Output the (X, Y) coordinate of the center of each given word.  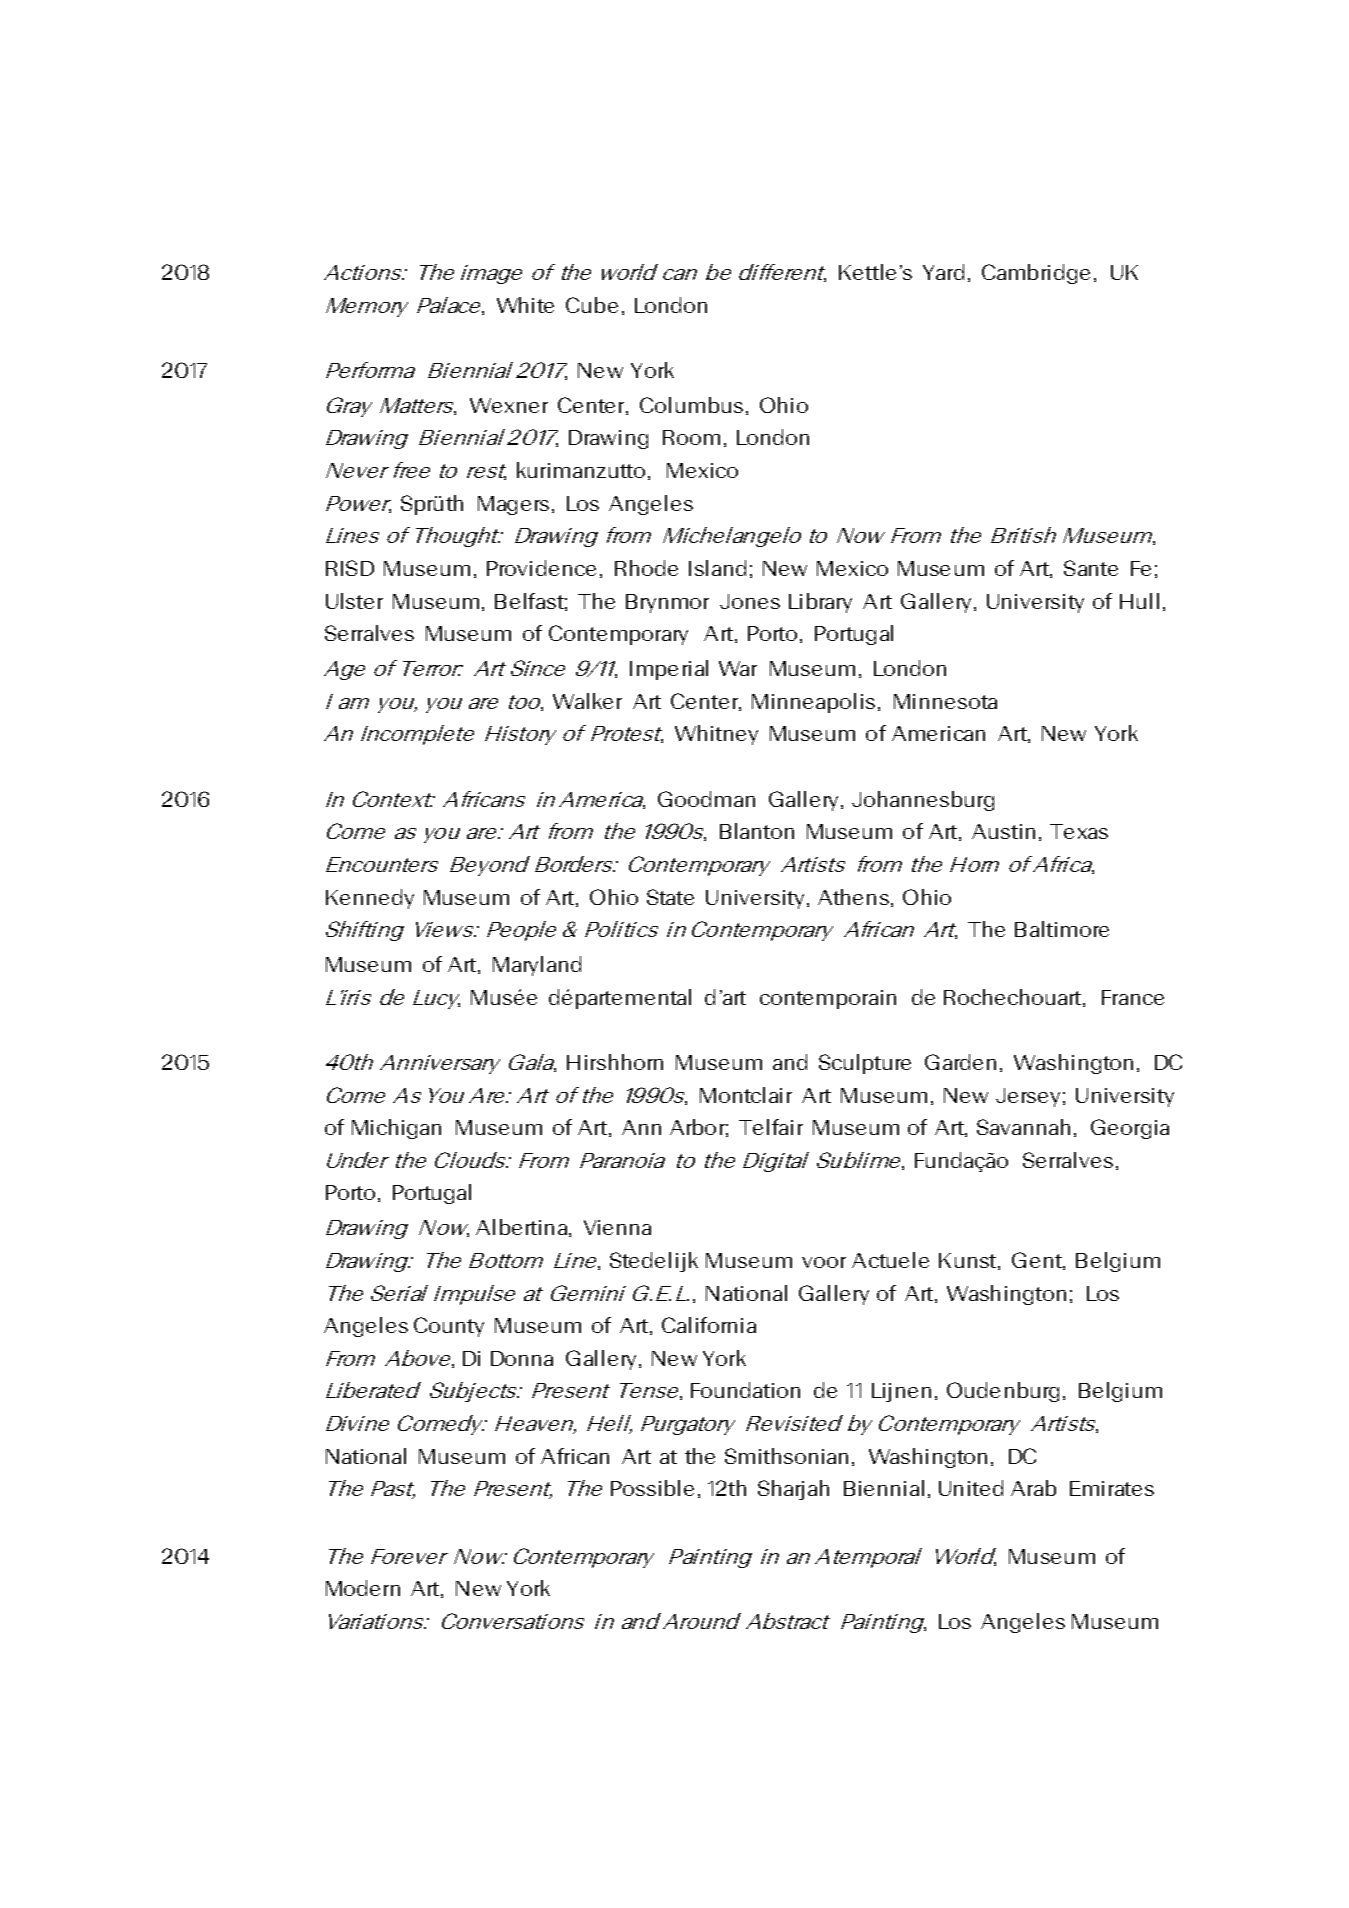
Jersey (1028, 1097)
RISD (350, 568)
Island (717, 568)
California (709, 1325)
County (449, 1327)
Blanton (757, 831)
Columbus (691, 405)
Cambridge (1036, 274)
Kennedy (370, 899)
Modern (363, 1588)
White (525, 305)
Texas (1079, 831)
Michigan (396, 1129)
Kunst (969, 1261)
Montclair (746, 1095)
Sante (1091, 568)
